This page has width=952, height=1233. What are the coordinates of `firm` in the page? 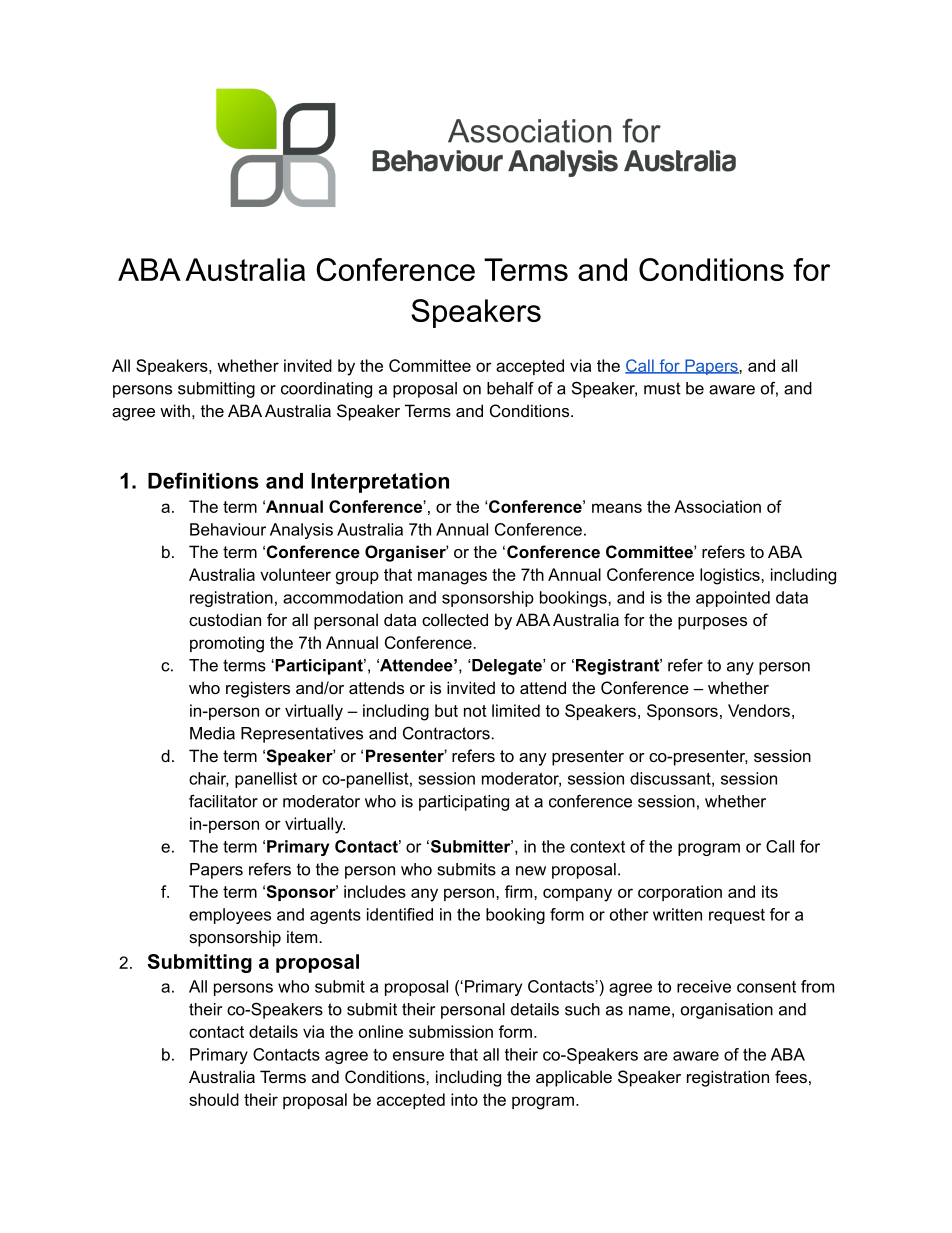 It's located at (520, 891).
